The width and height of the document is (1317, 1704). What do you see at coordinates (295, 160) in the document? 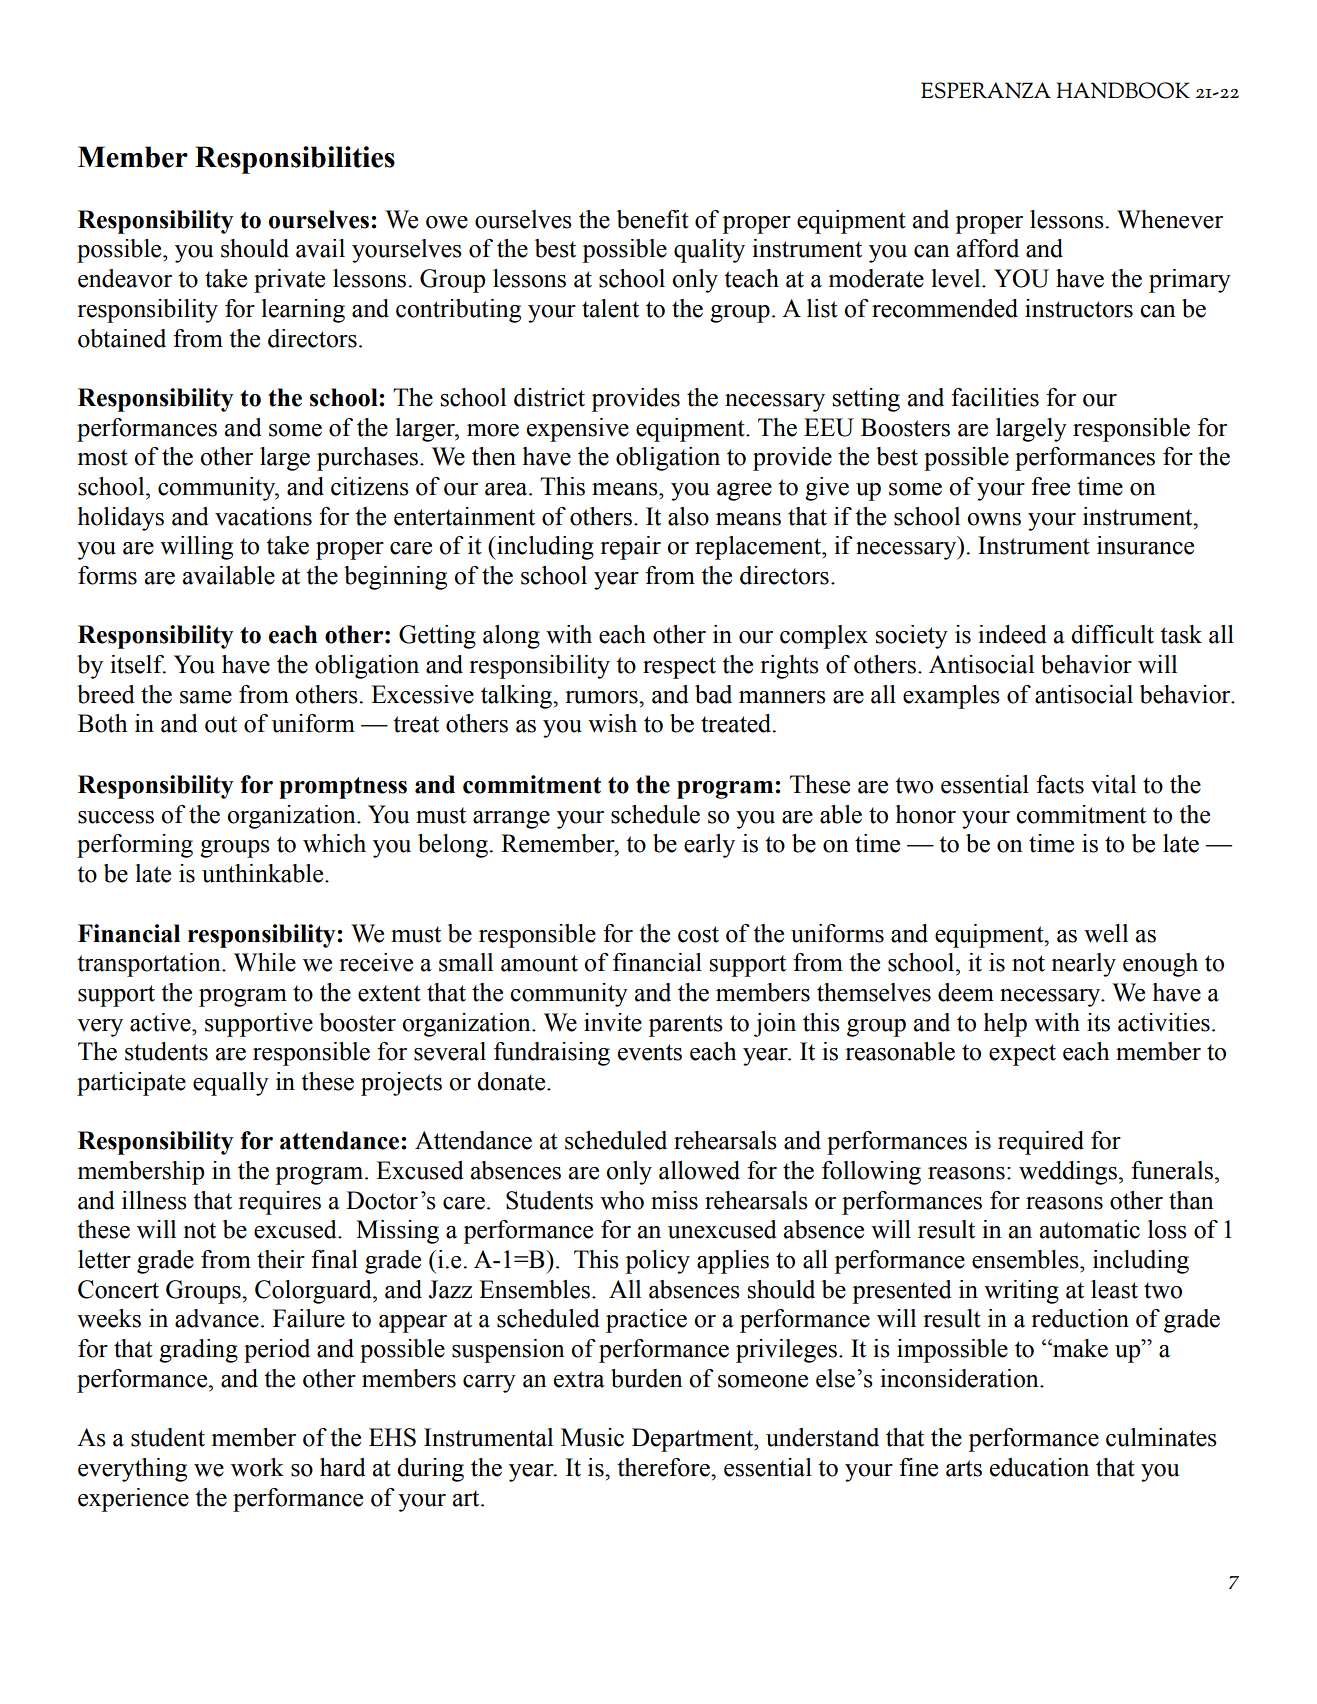
I see `Responsibilities` at bounding box center [295, 160].
